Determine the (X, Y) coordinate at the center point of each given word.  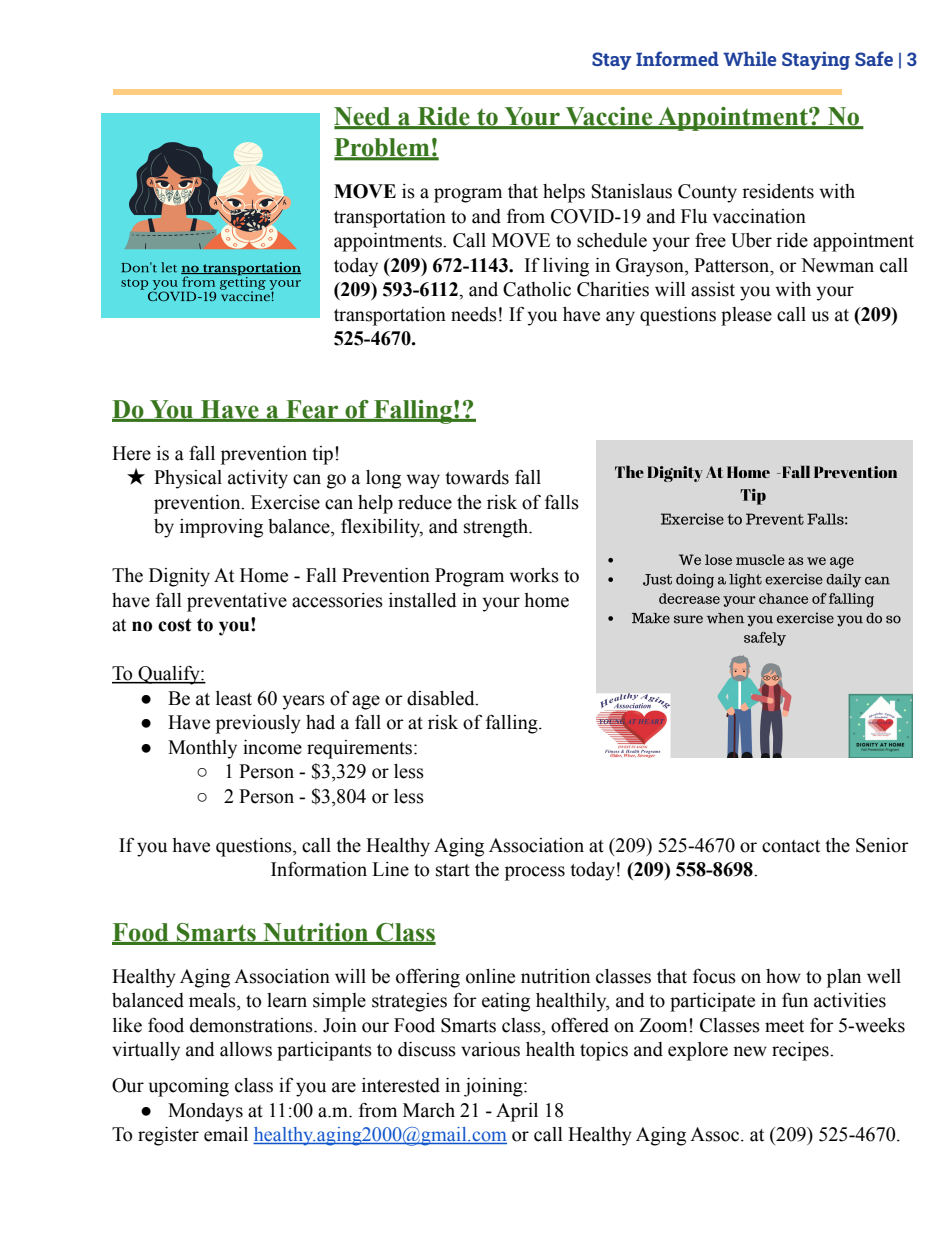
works (534, 575)
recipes (801, 1051)
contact (791, 846)
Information (319, 869)
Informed (677, 58)
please (746, 316)
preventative (237, 602)
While (749, 59)
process (535, 873)
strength (497, 528)
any (620, 318)
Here (131, 453)
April (517, 1112)
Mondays (205, 1112)
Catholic (537, 289)
